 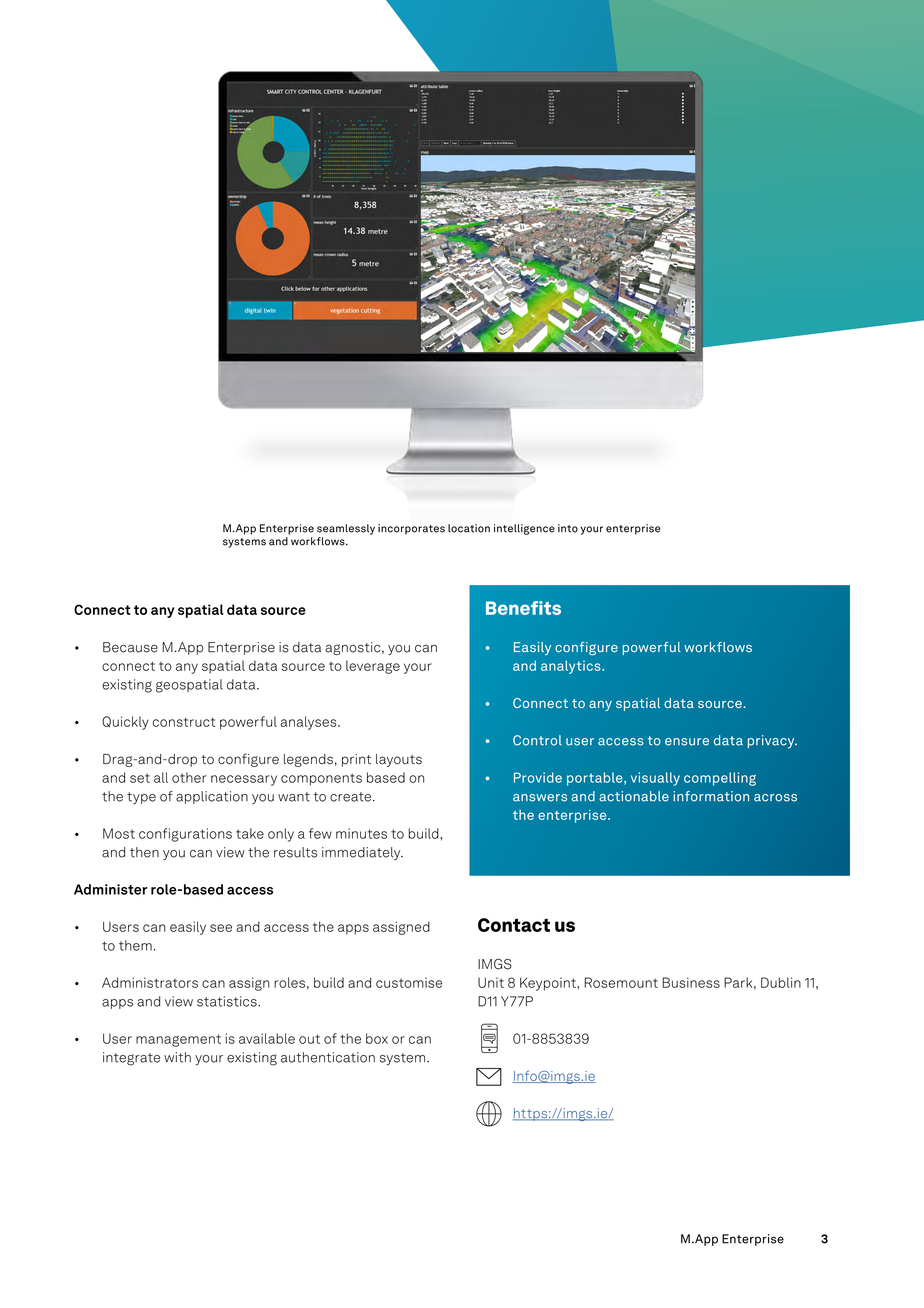 I want to click on Business, so click(x=691, y=982).
